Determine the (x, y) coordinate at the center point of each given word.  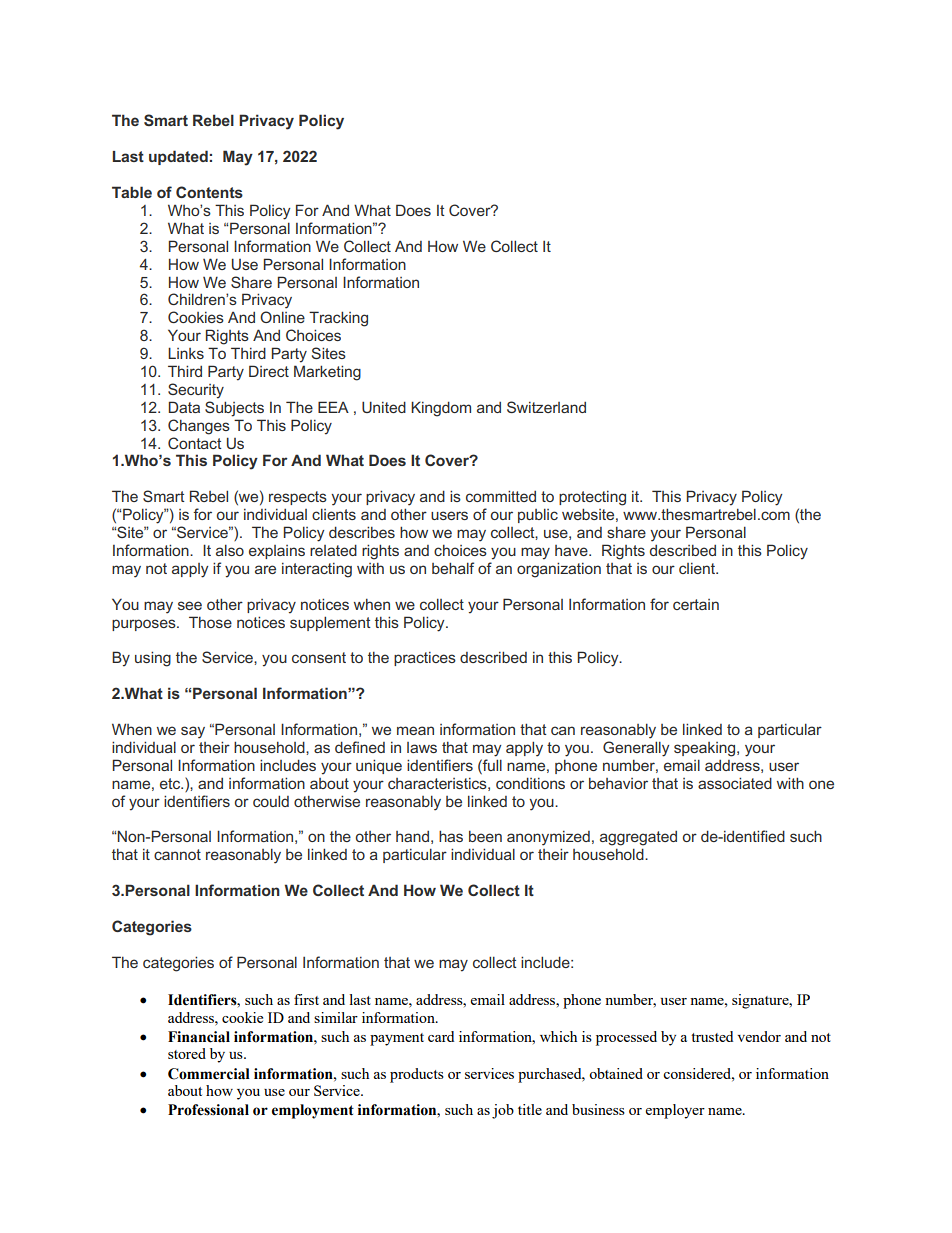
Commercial (209, 1074)
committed (501, 496)
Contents (209, 192)
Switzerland (546, 407)
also (230, 550)
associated (735, 783)
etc (171, 783)
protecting (592, 498)
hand (412, 836)
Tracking (338, 319)
